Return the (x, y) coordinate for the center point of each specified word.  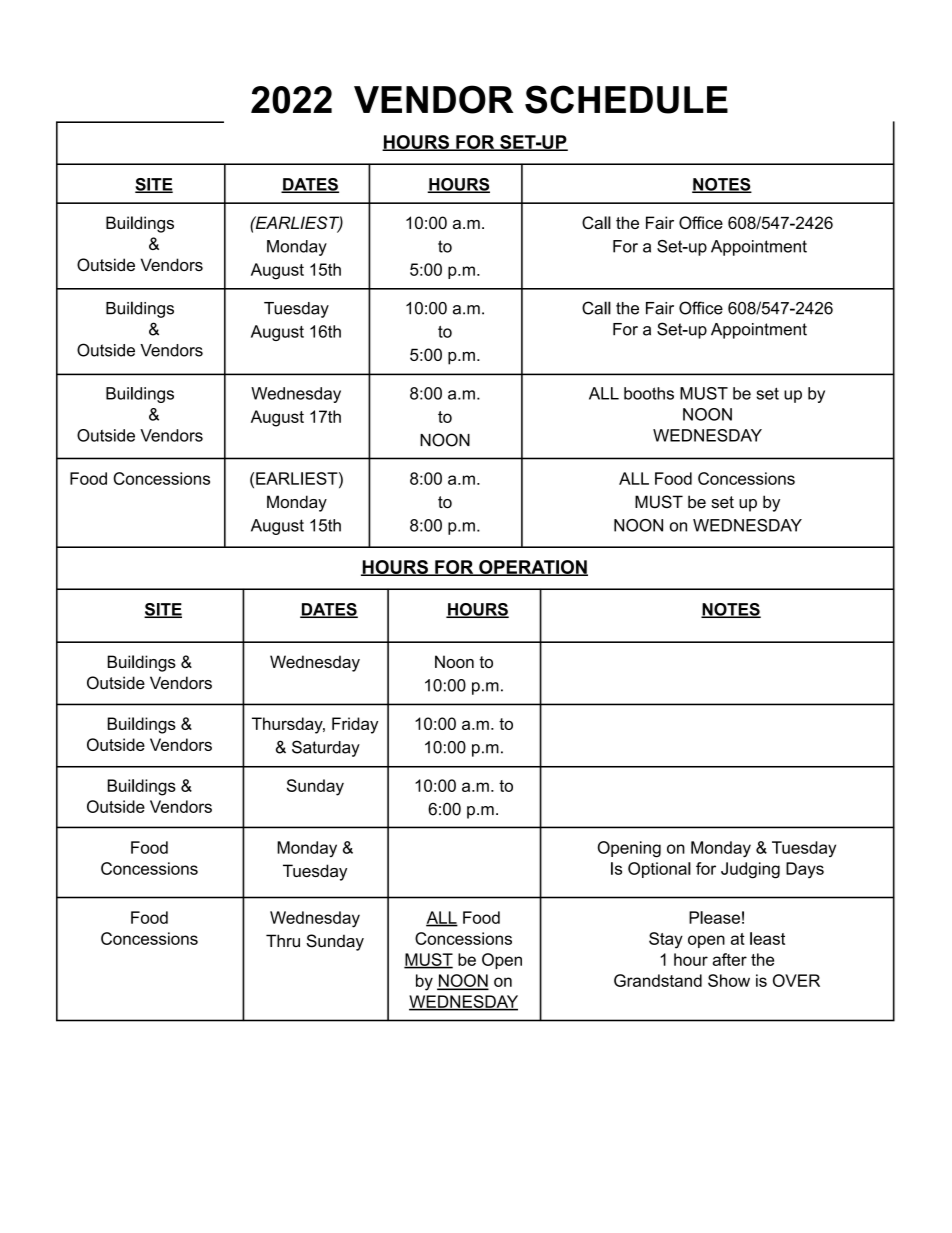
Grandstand (658, 980)
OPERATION (532, 568)
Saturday (326, 748)
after (729, 959)
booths (649, 393)
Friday (355, 725)
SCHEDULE (626, 99)
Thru (283, 941)
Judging (750, 870)
